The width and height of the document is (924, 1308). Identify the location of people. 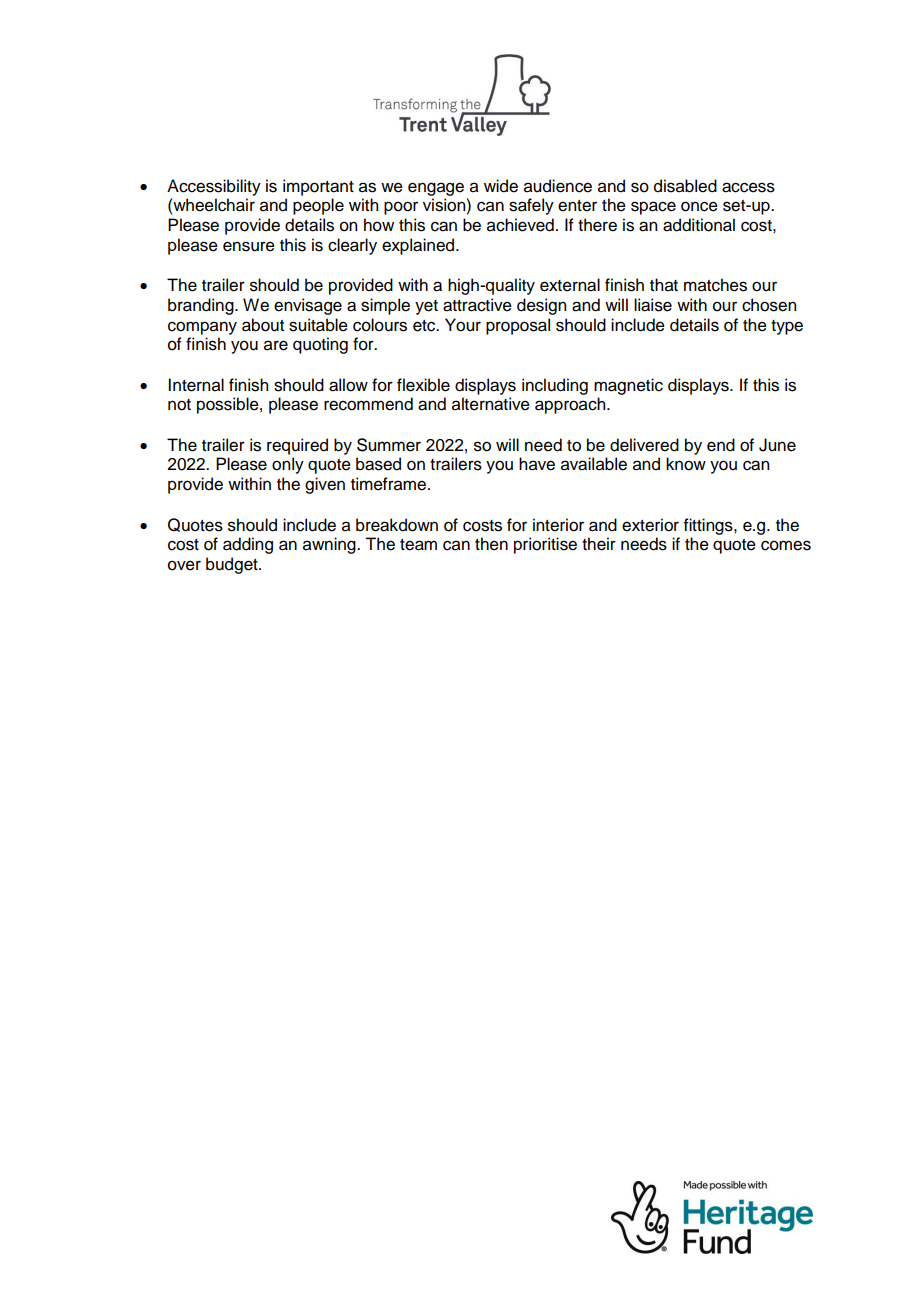
(318, 206).
